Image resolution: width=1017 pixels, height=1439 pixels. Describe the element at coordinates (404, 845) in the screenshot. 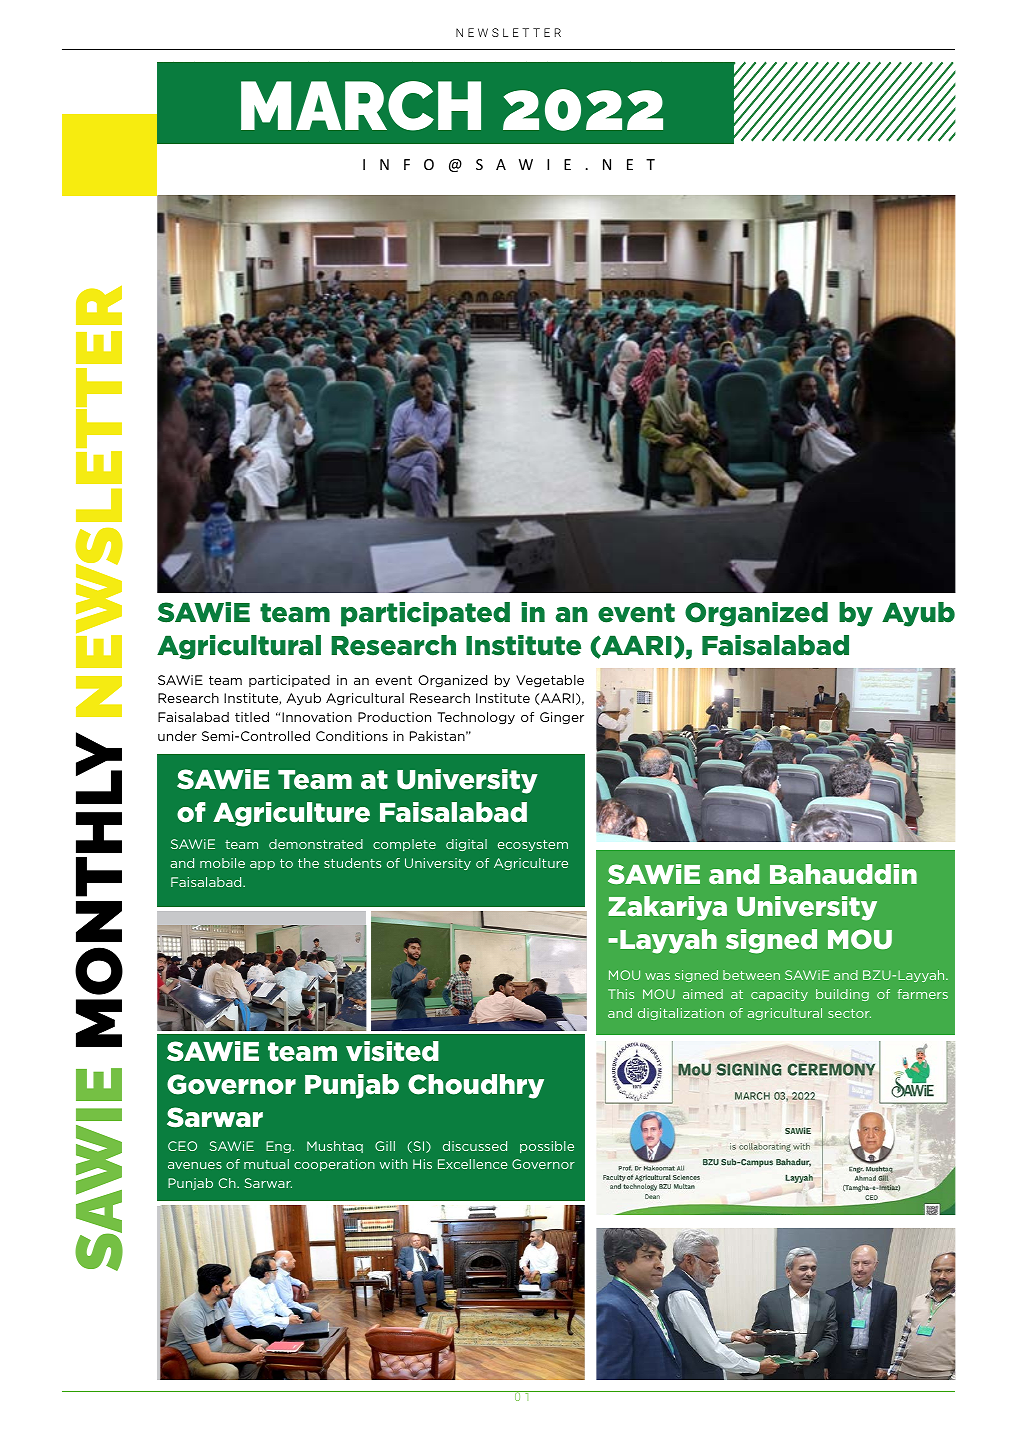

I see `complete` at that location.
